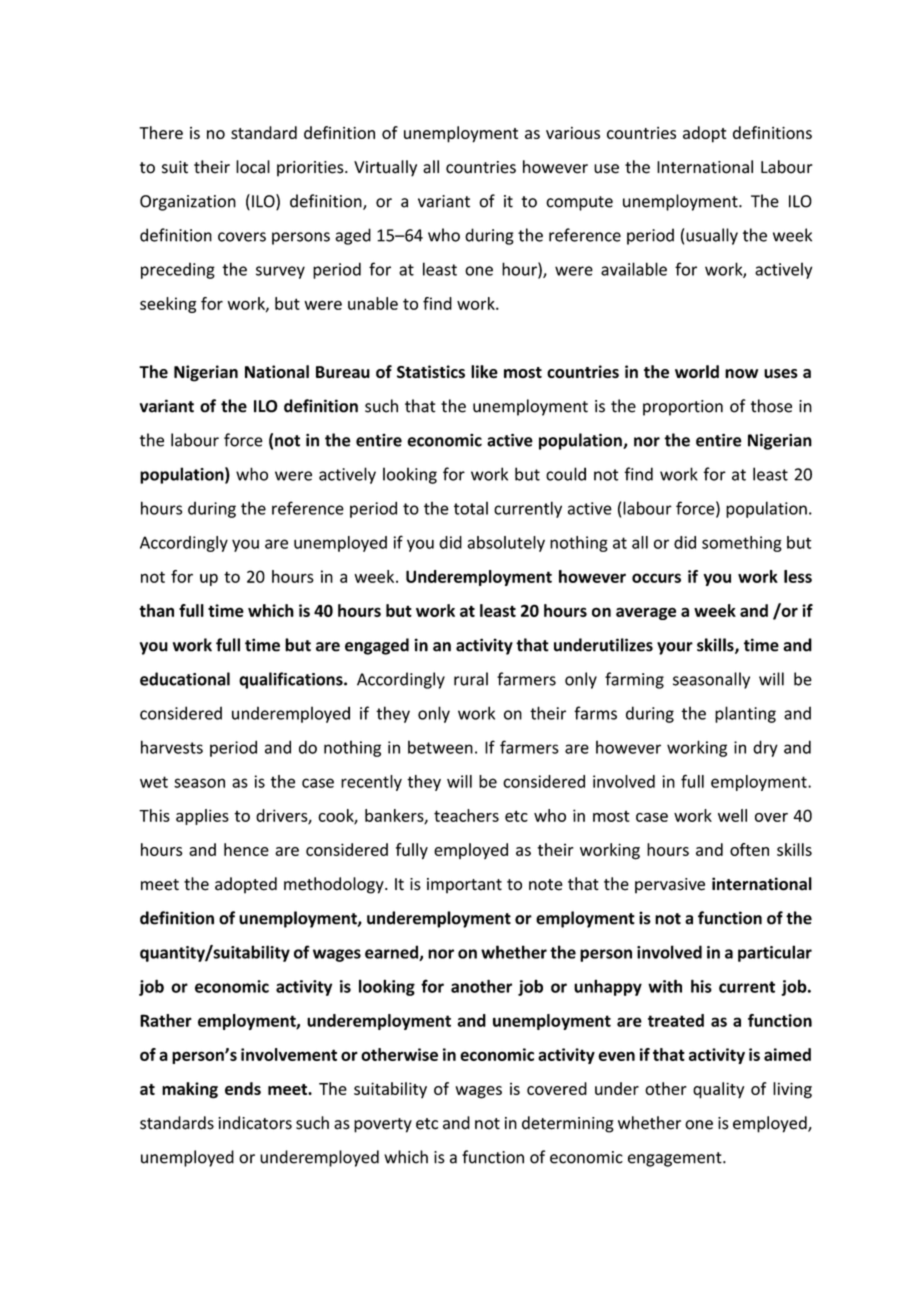 This image has width=924, height=1308. Describe the element at coordinates (675, 648) in the image. I see `your` at that location.
